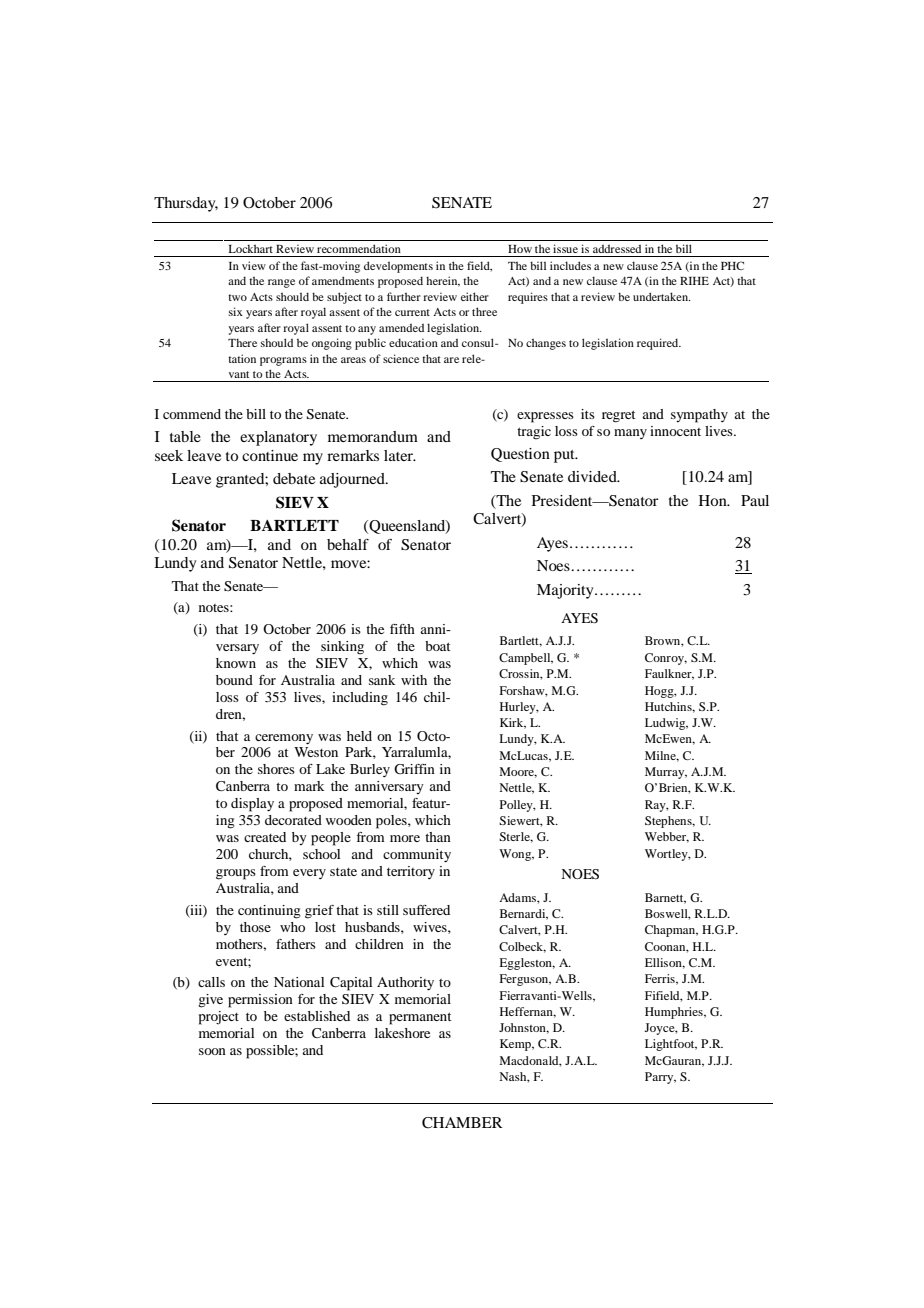 The height and width of the image is (1308, 924). I want to click on PHC, so click(732, 265).
